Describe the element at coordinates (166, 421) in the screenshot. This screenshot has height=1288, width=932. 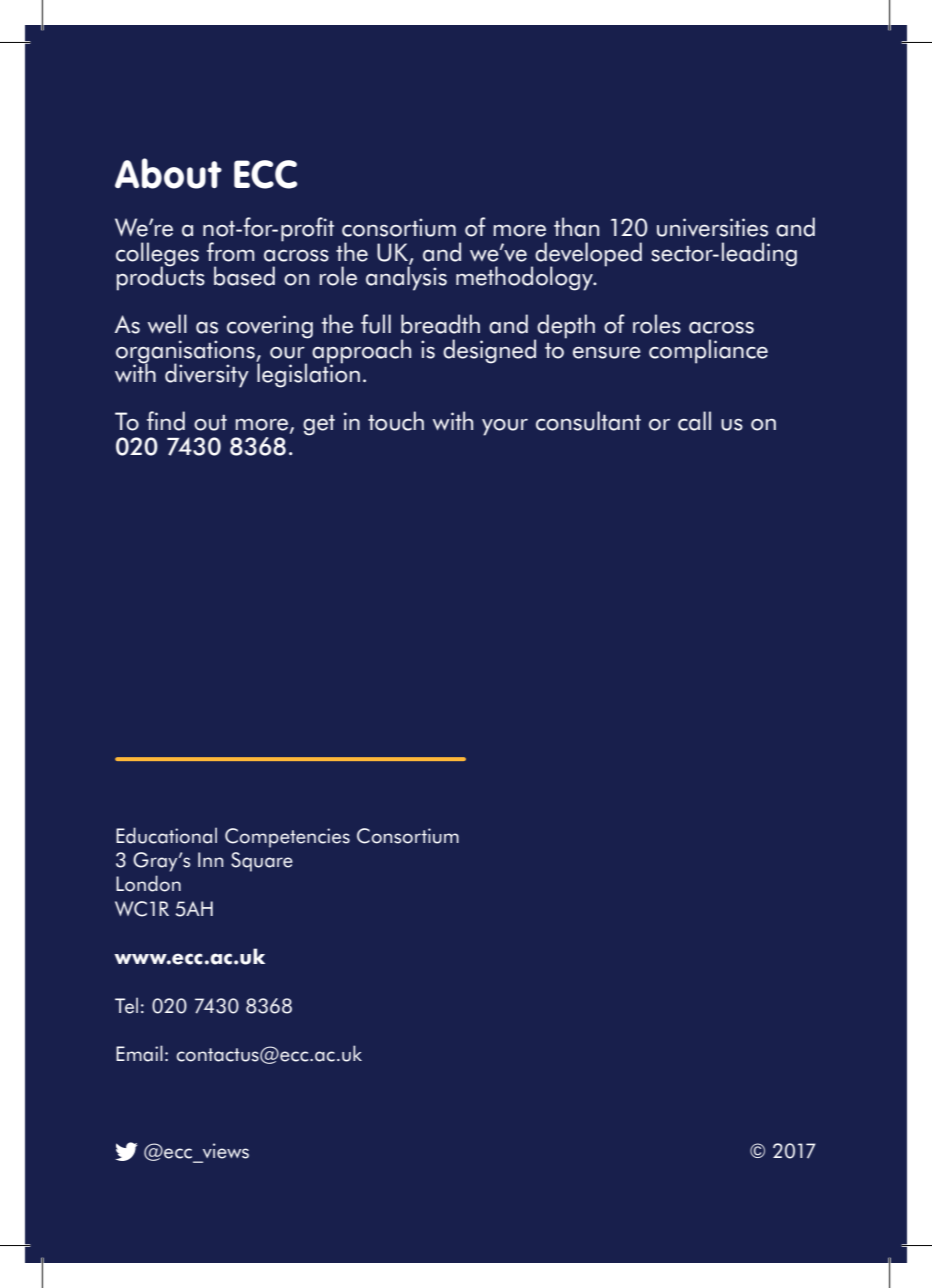
I see `find` at that location.
